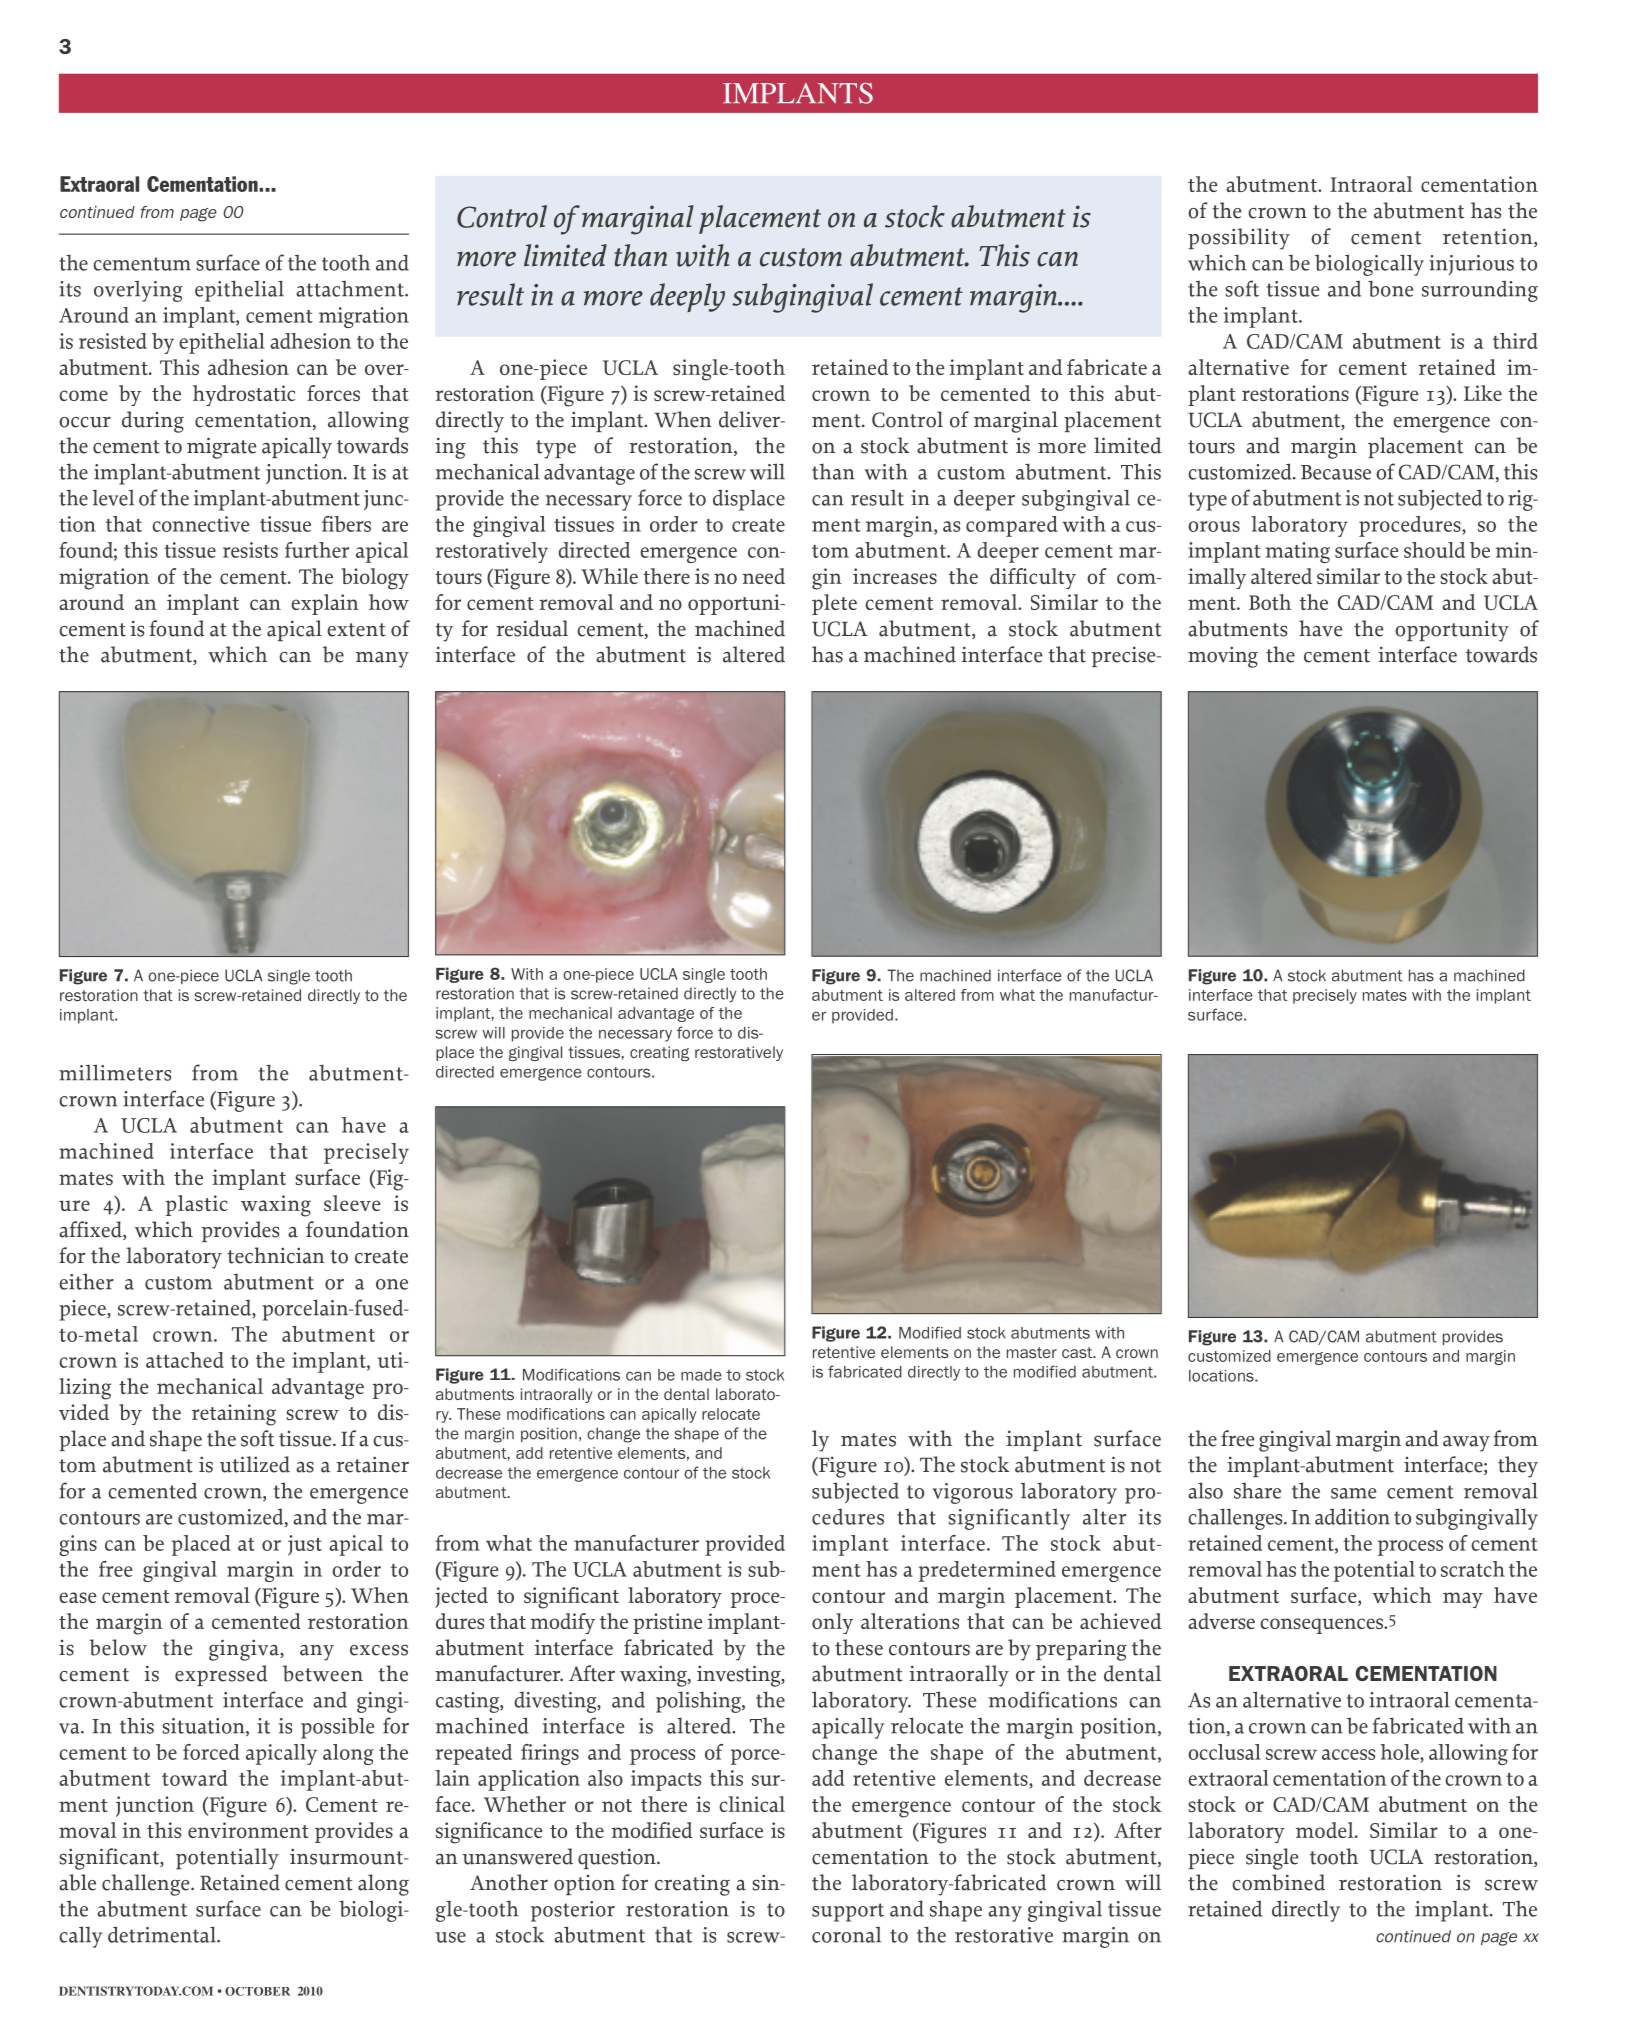 This screenshot has width=1636, height=2038. I want to click on OCTOBER, so click(257, 1991).
